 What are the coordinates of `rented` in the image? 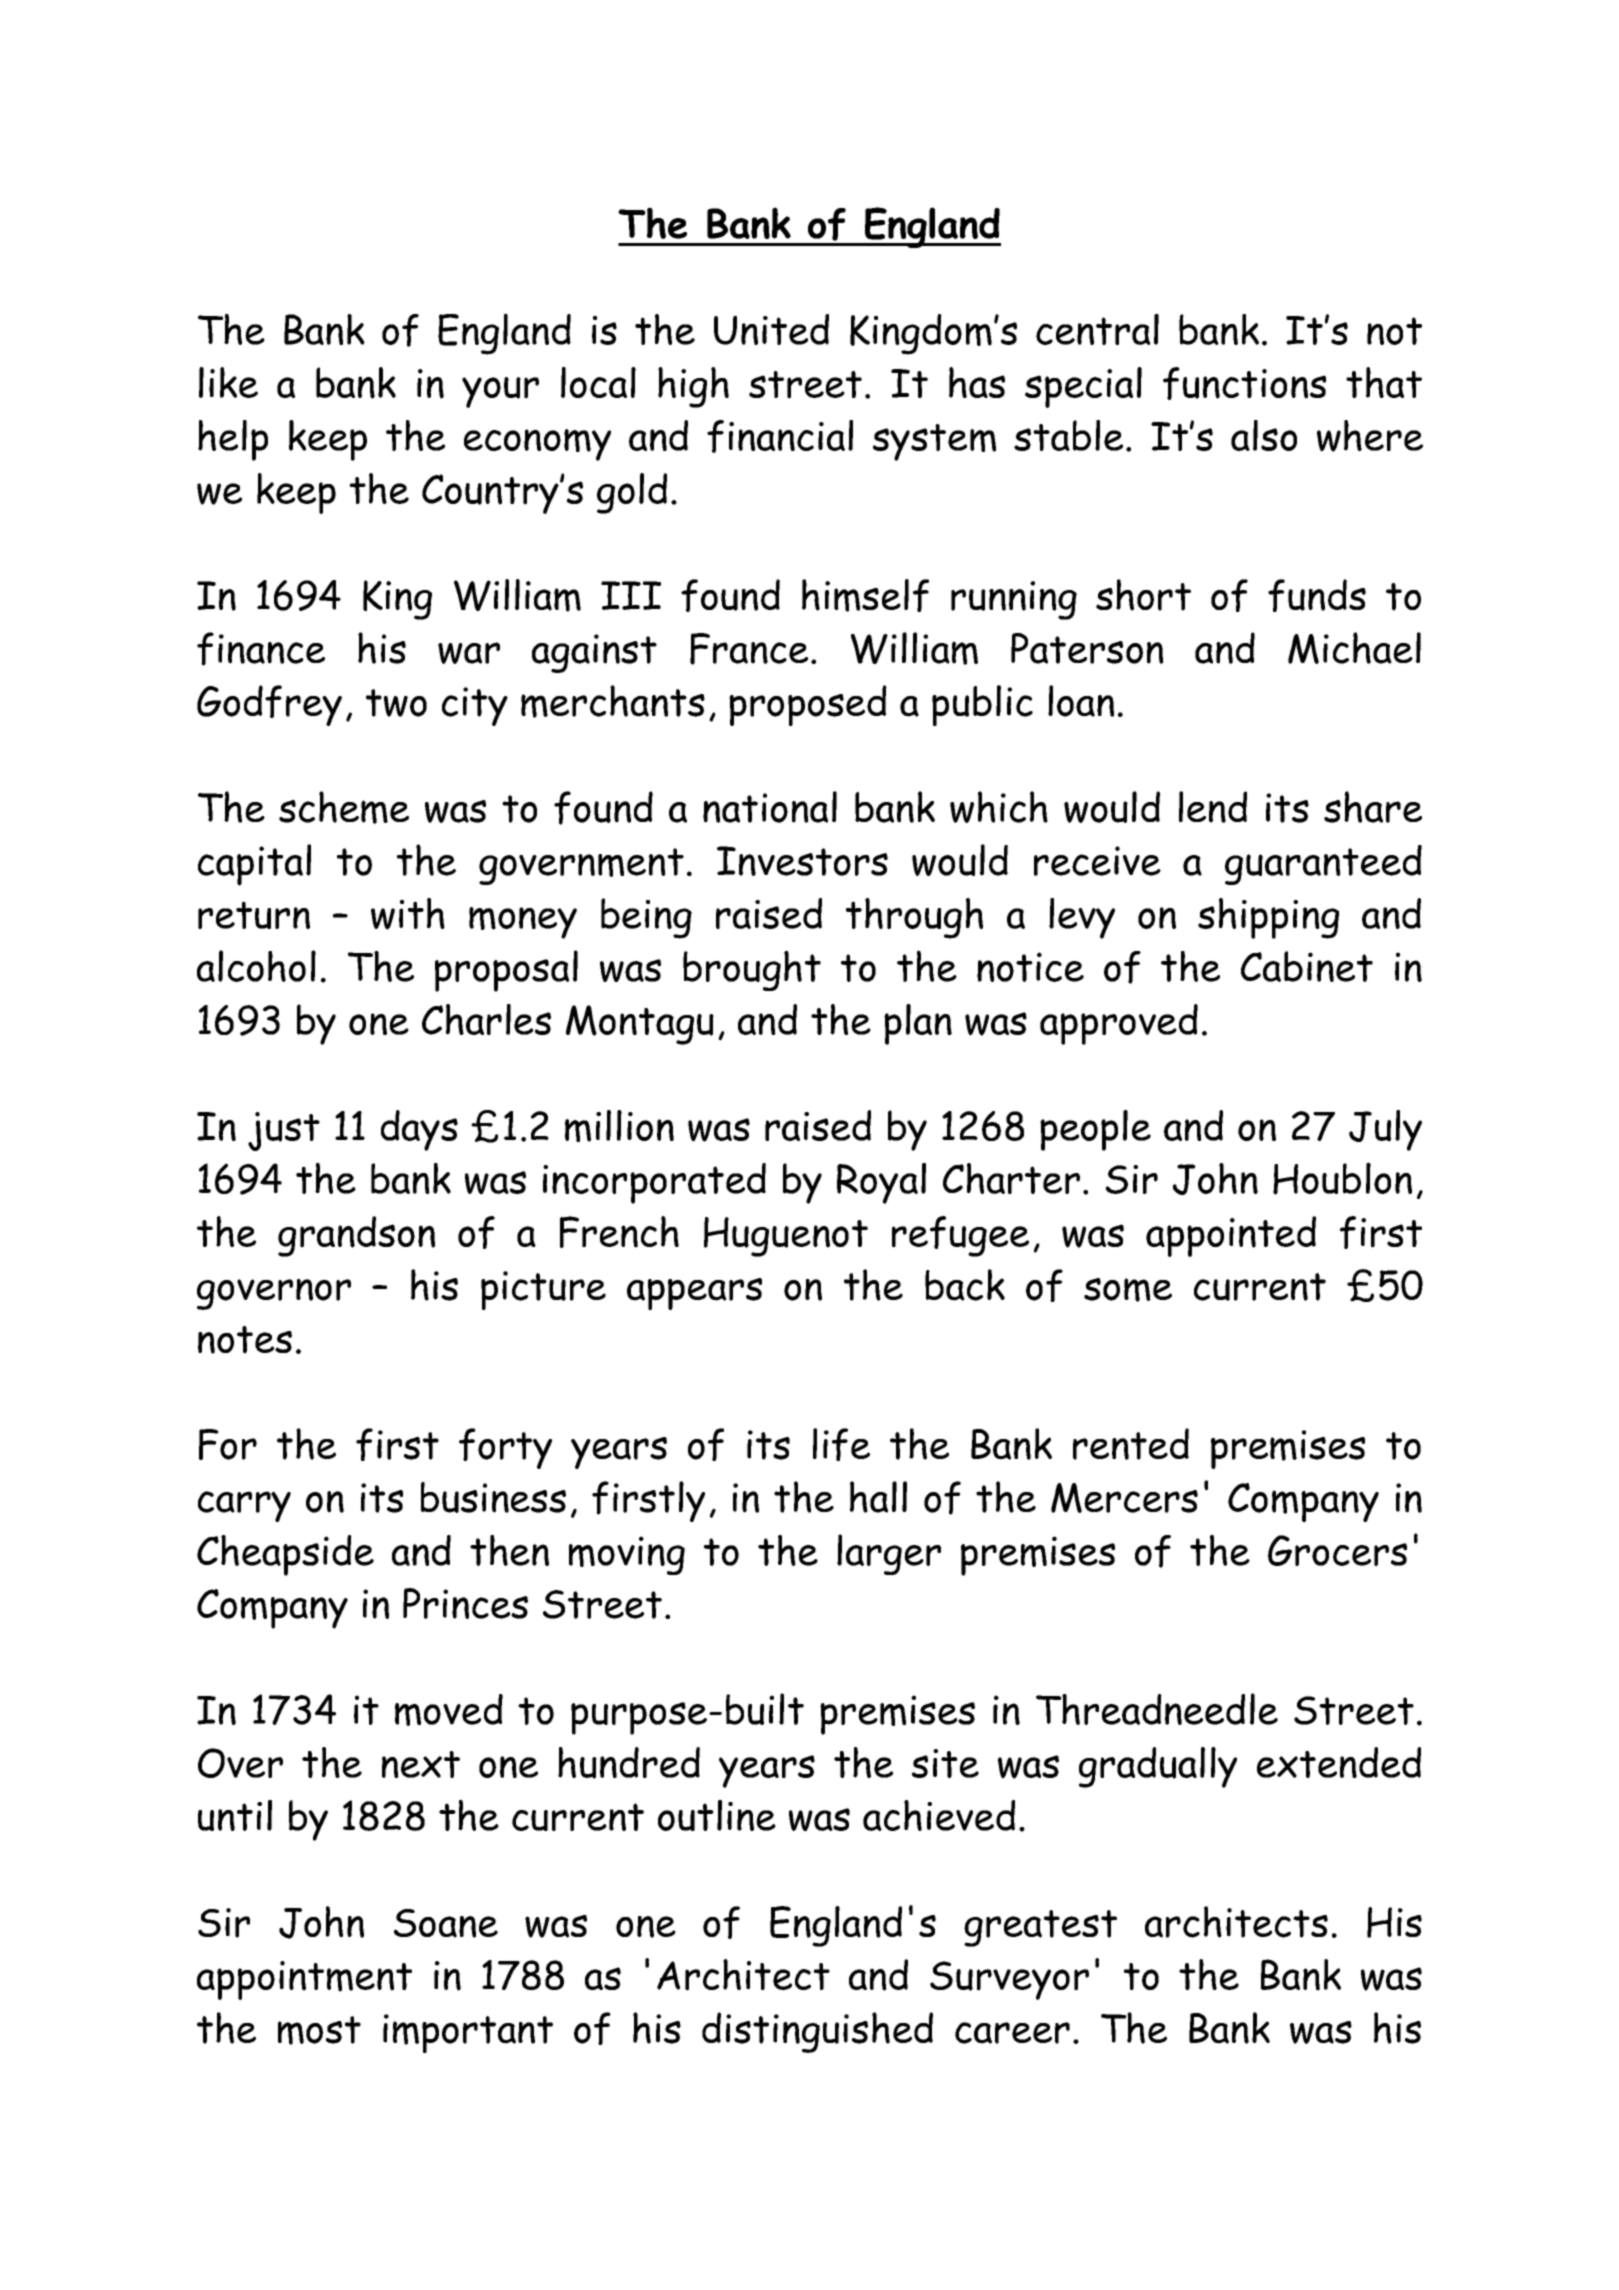 It's located at (1131, 1444).
